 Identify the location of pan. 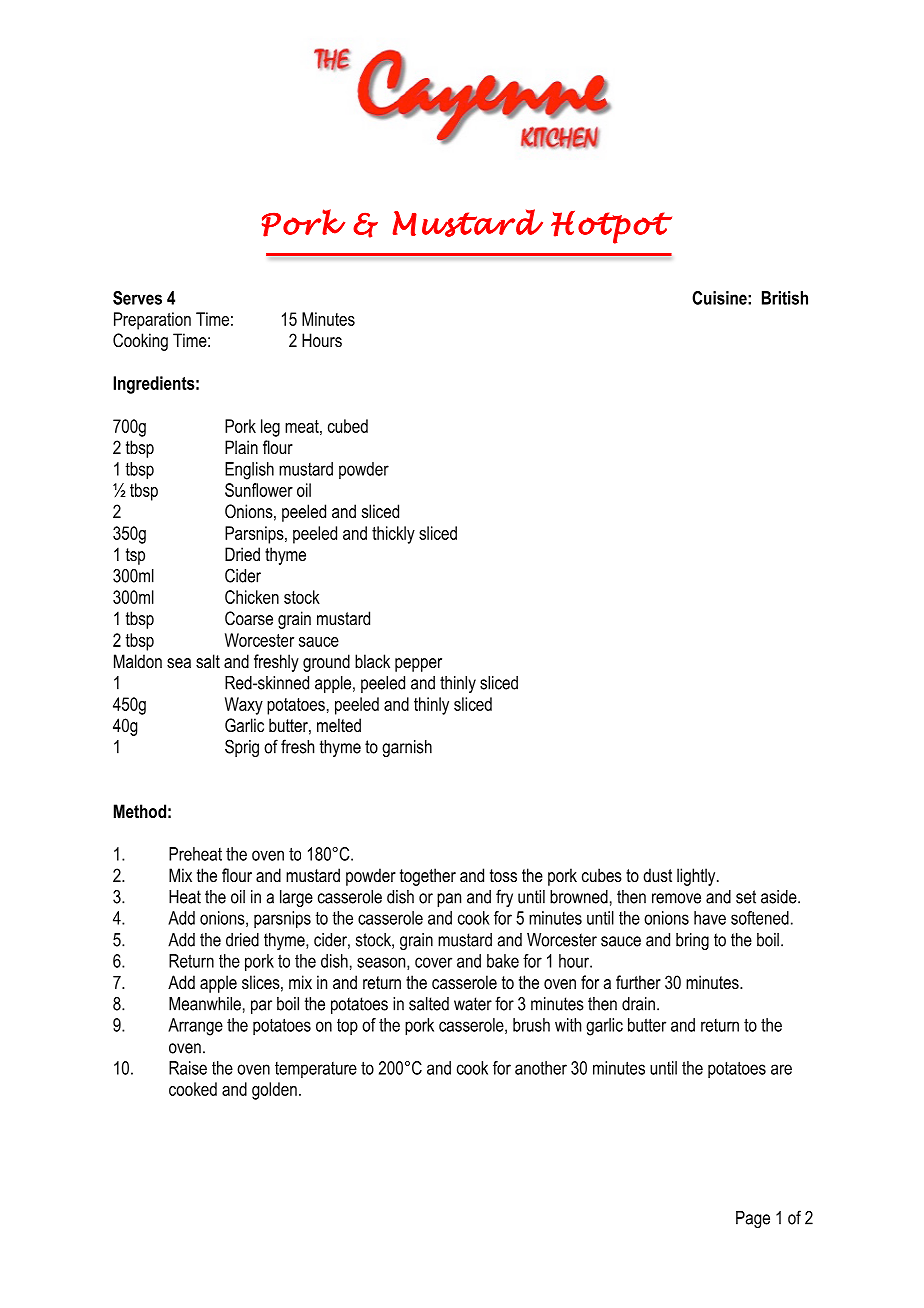
(449, 900).
